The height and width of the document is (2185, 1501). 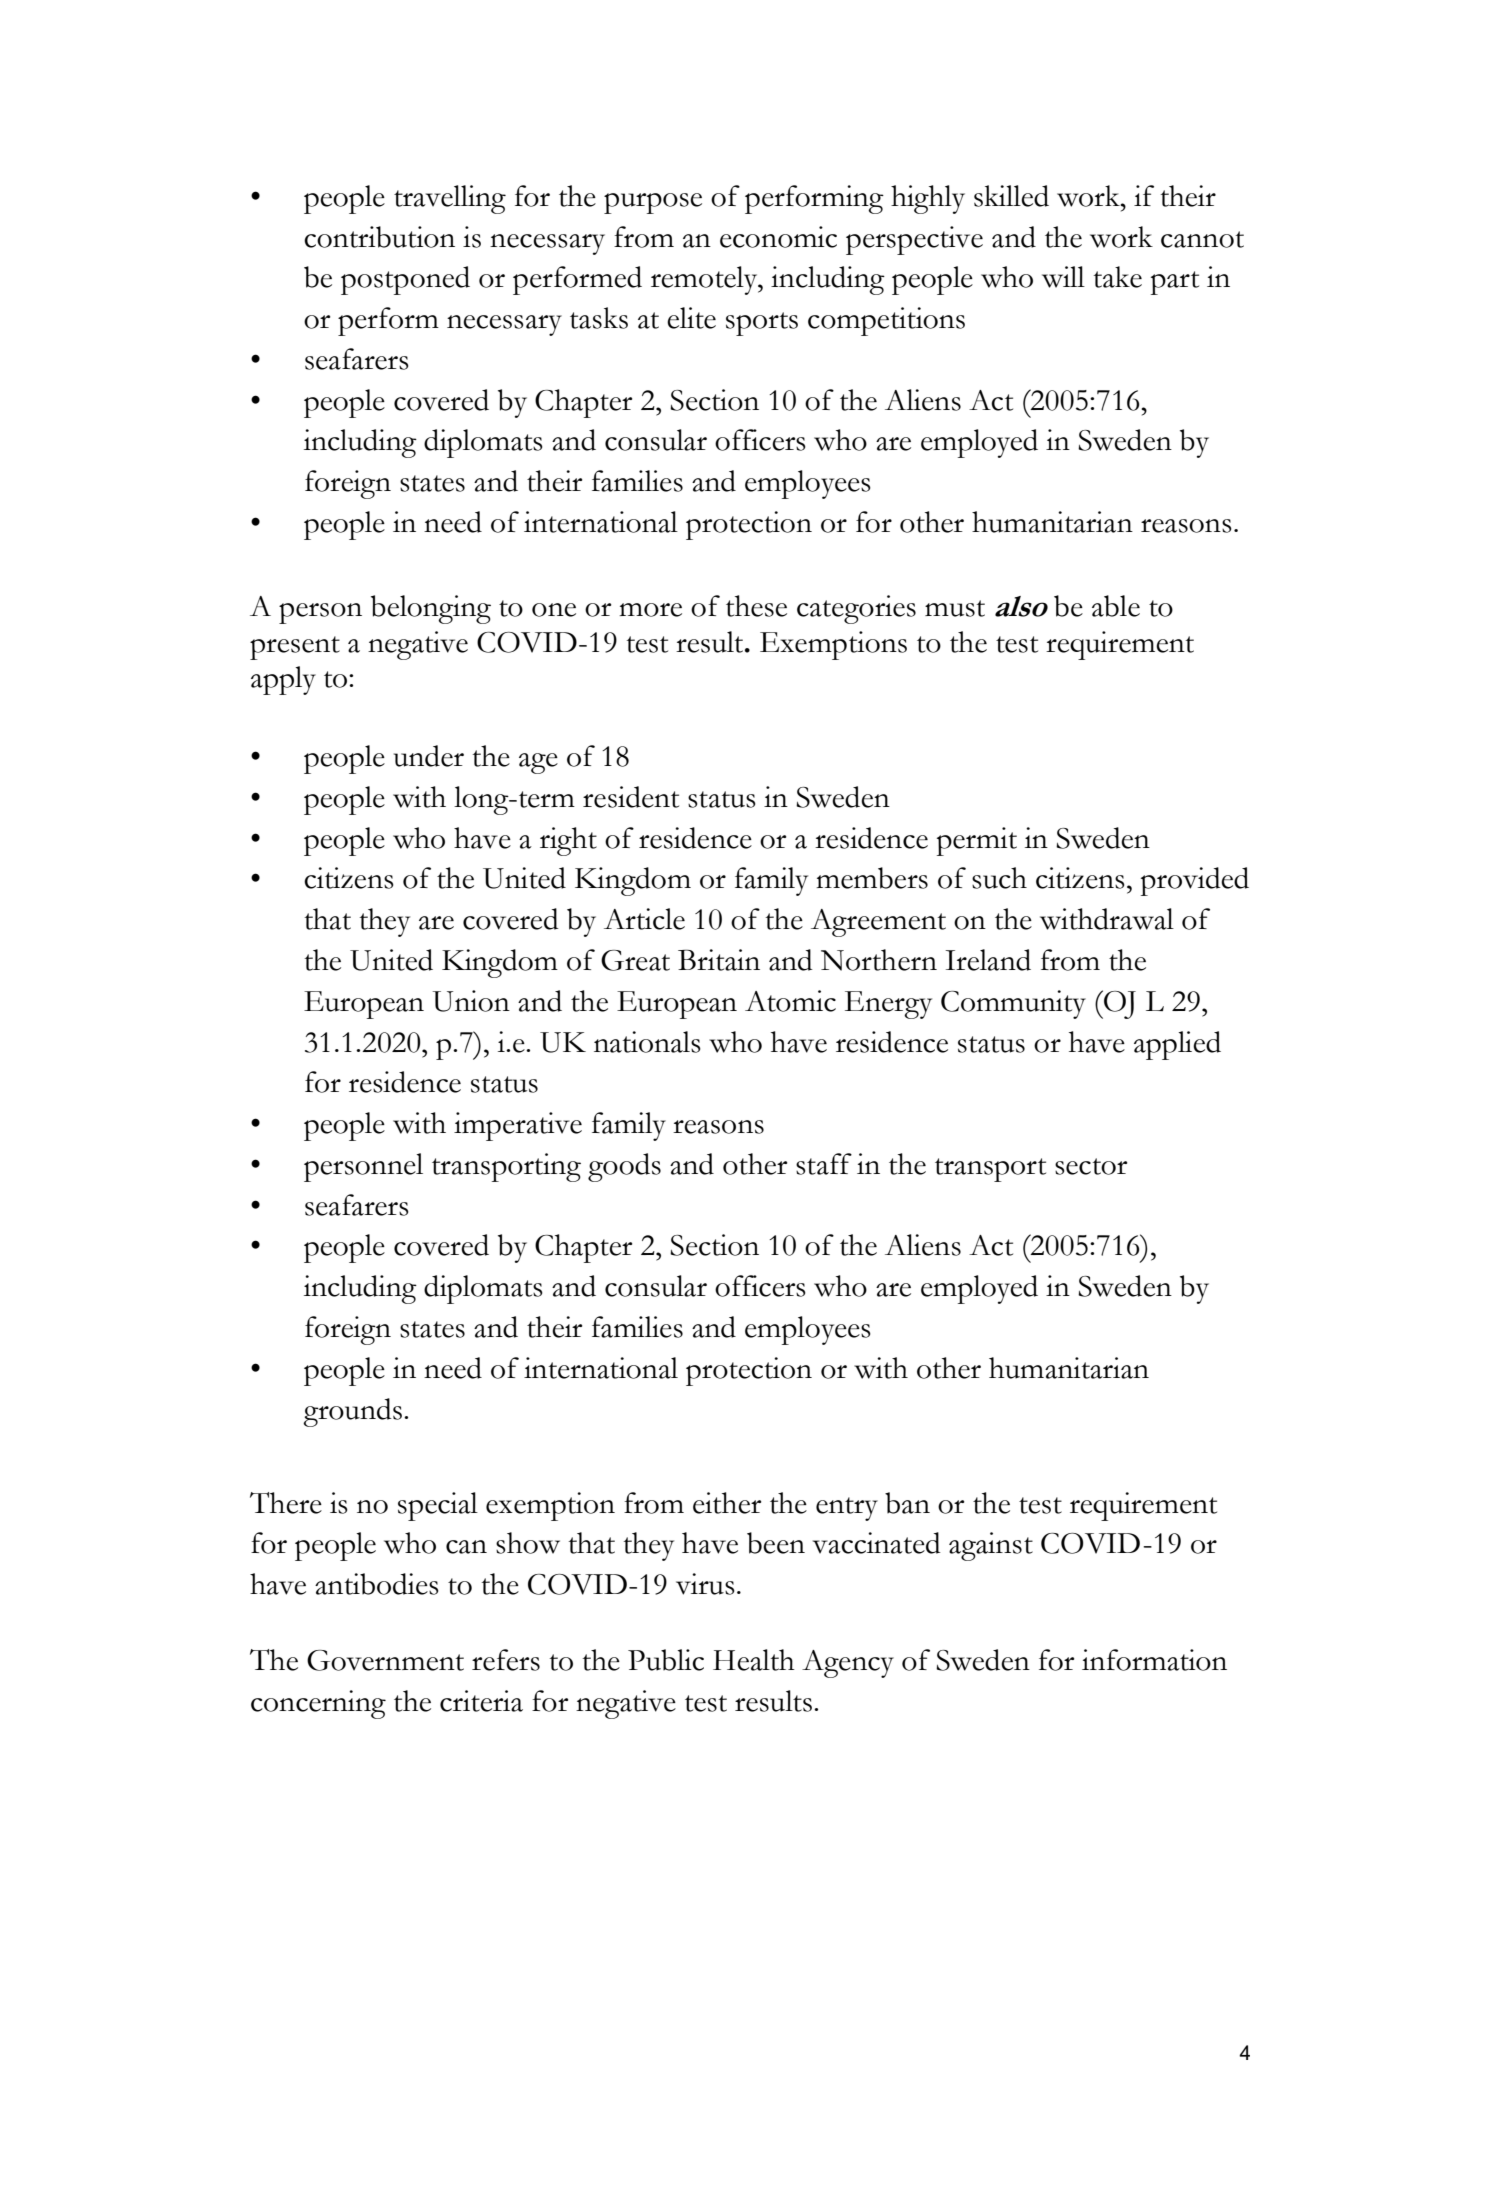 What do you see at coordinates (1118, 277) in the document?
I see `take` at bounding box center [1118, 277].
